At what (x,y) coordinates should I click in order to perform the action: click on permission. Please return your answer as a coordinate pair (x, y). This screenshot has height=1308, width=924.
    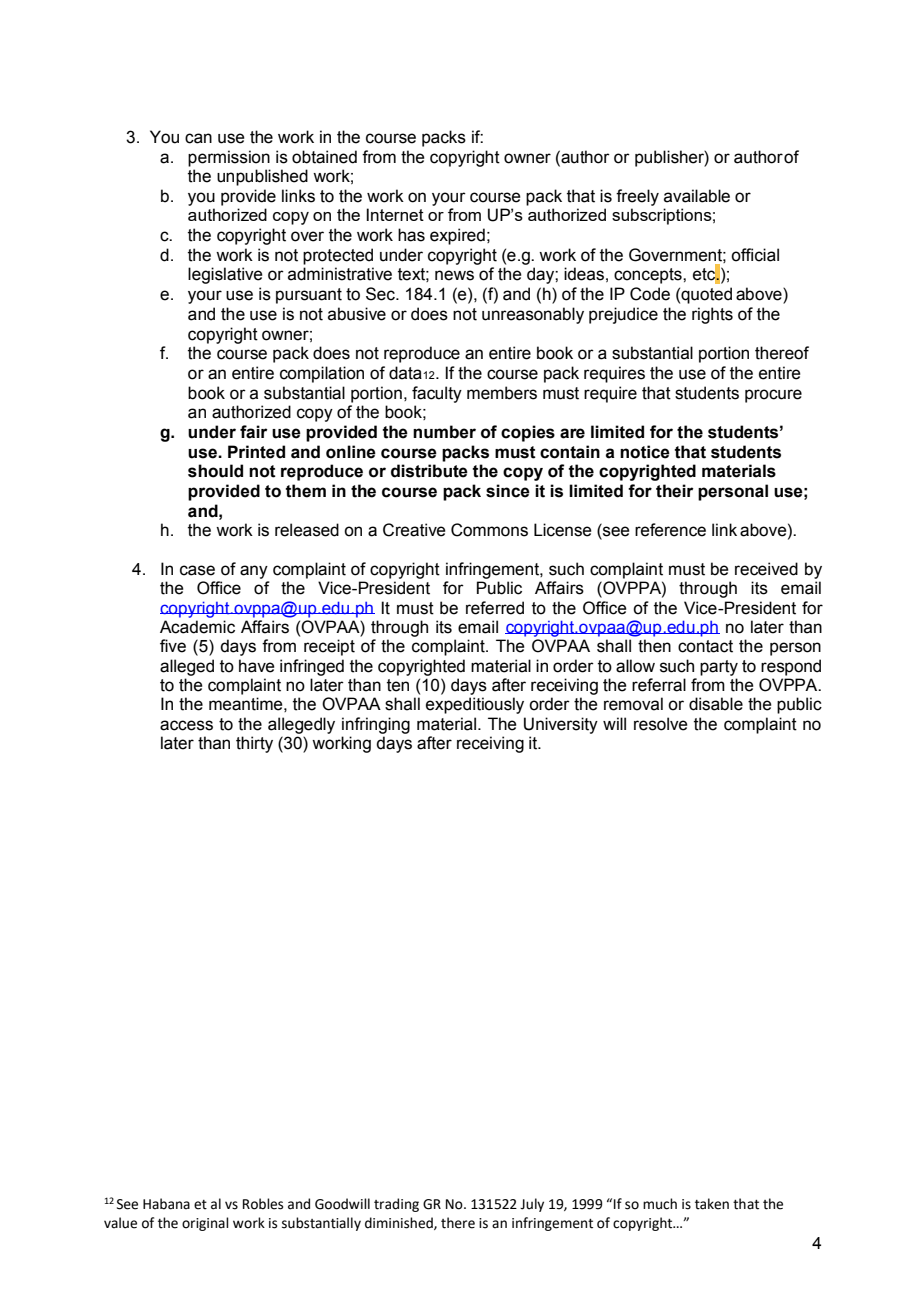
    Looking at the image, I should click on (229, 158).
